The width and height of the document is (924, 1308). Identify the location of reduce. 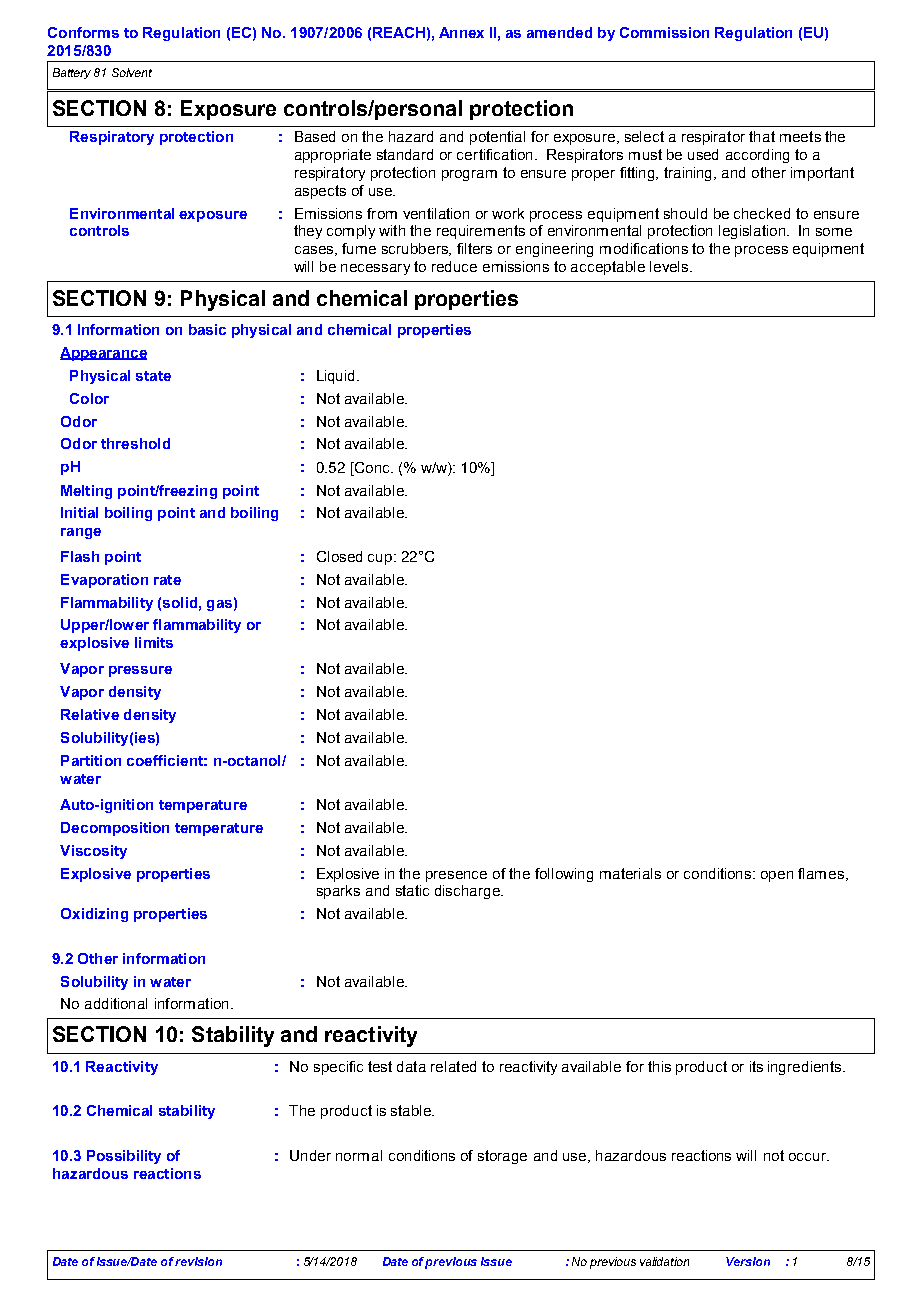
(454, 266).
